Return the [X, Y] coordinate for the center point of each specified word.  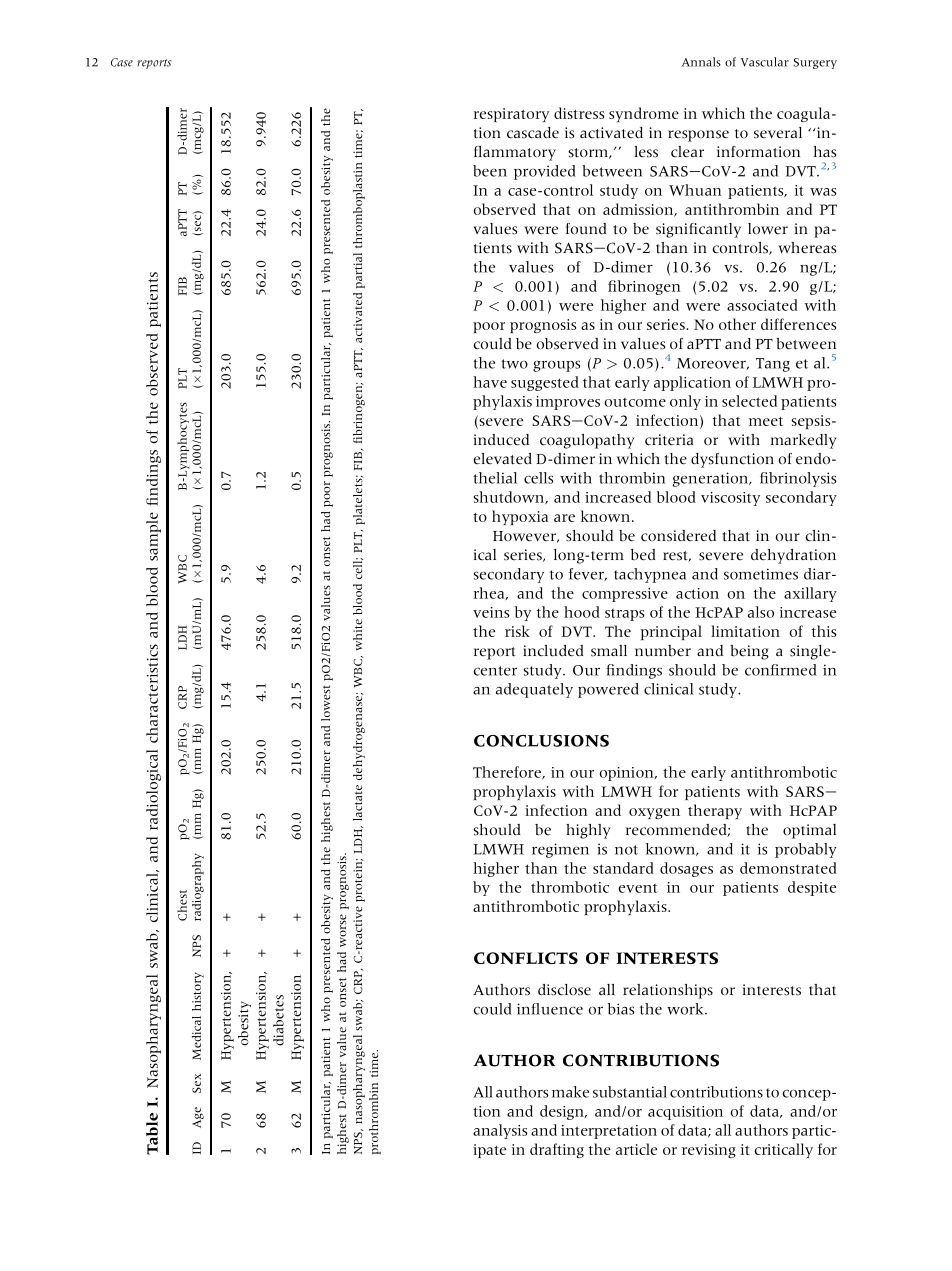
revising [709, 1151]
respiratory [511, 115]
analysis [500, 1131]
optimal [809, 831]
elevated [502, 459]
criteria [669, 440]
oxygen [654, 813]
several [778, 133]
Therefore [508, 773]
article [636, 1149]
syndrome [644, 114]
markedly [803, 441]
